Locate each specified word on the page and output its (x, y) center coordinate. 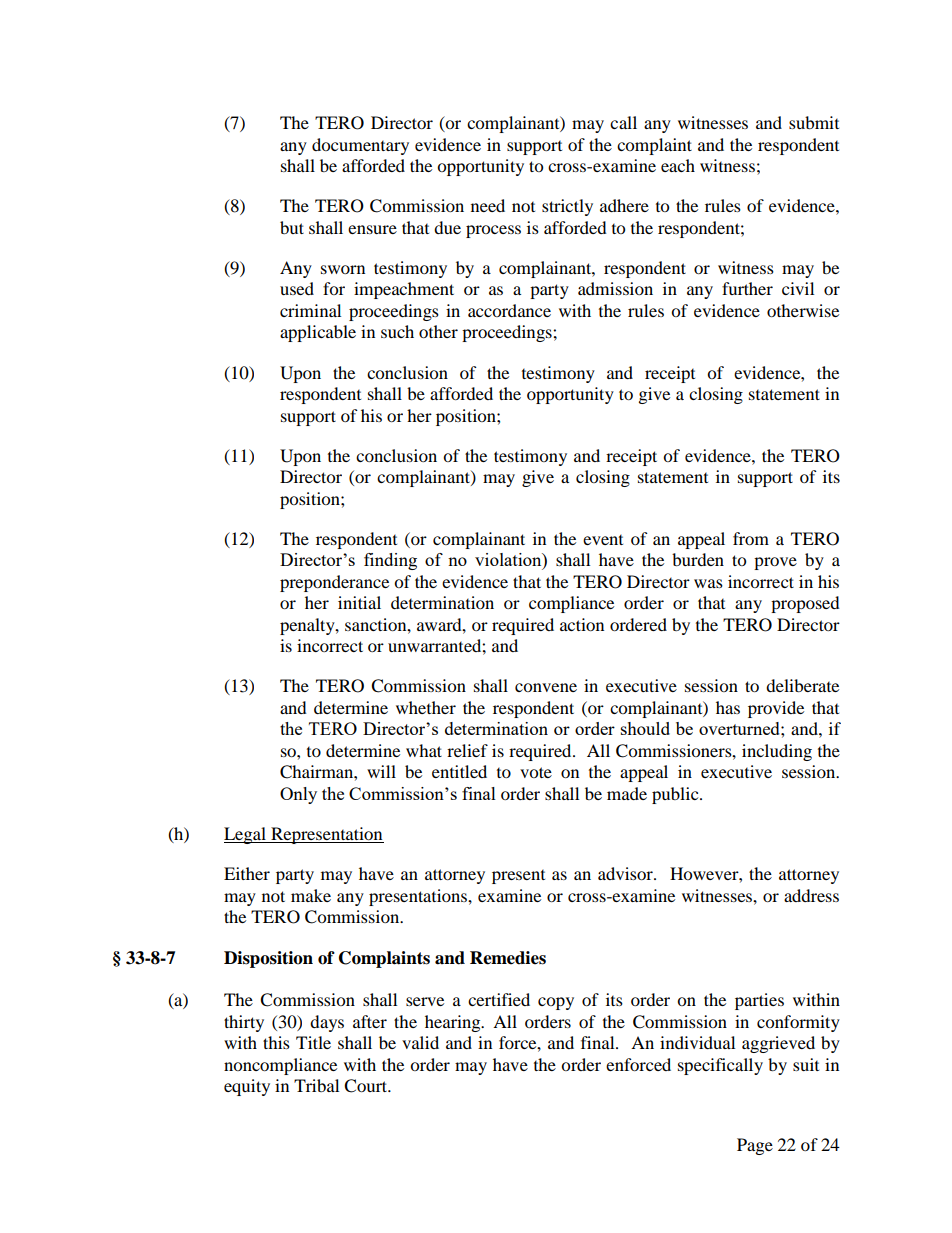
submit (814, 122)
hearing (454, 1023)
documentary (360, 146)
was (708, 583)
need (488, 205)
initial (359, 602)
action (582, 624)
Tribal (316, 1085)
